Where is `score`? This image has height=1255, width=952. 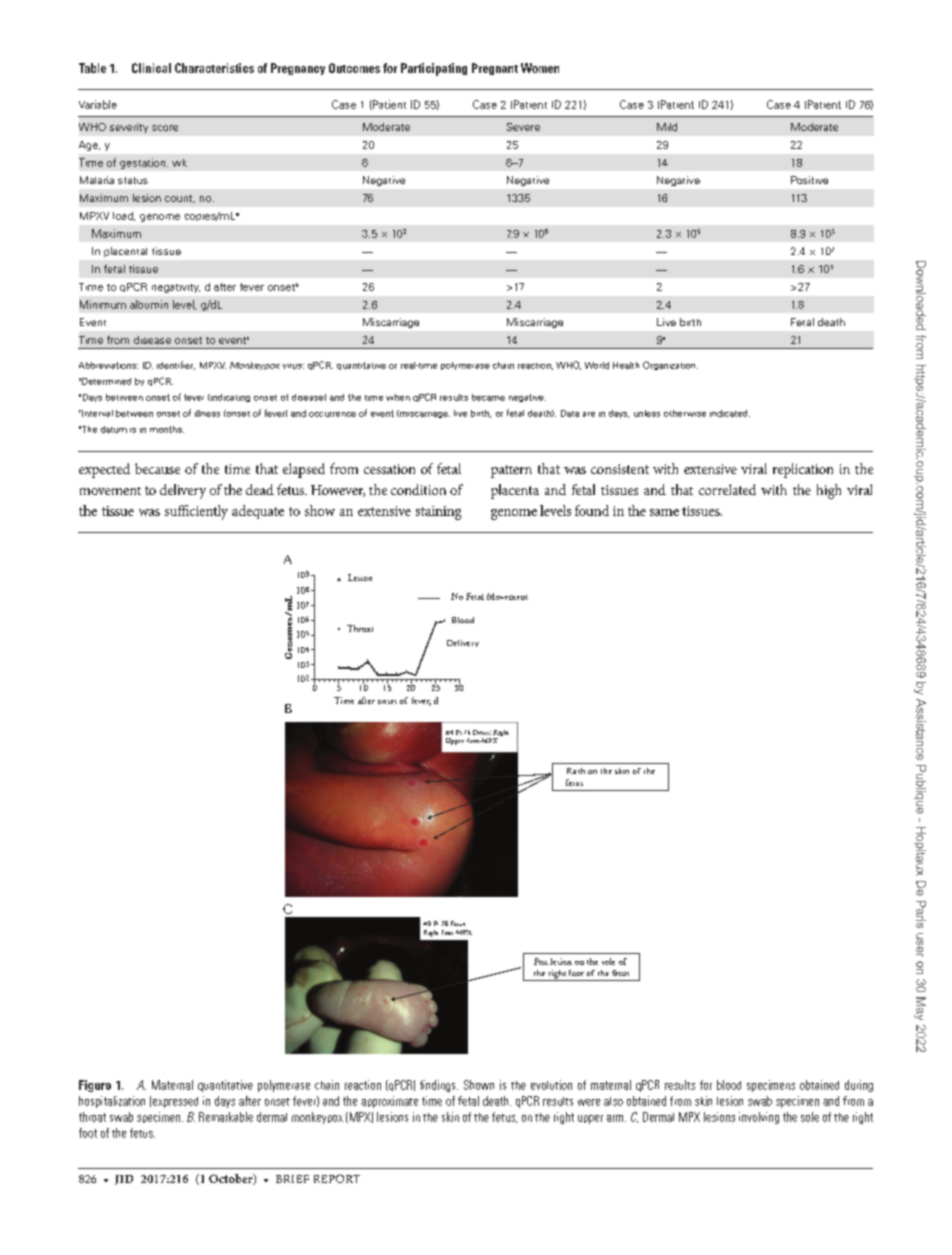
score is located at coordinates (165, 128).
